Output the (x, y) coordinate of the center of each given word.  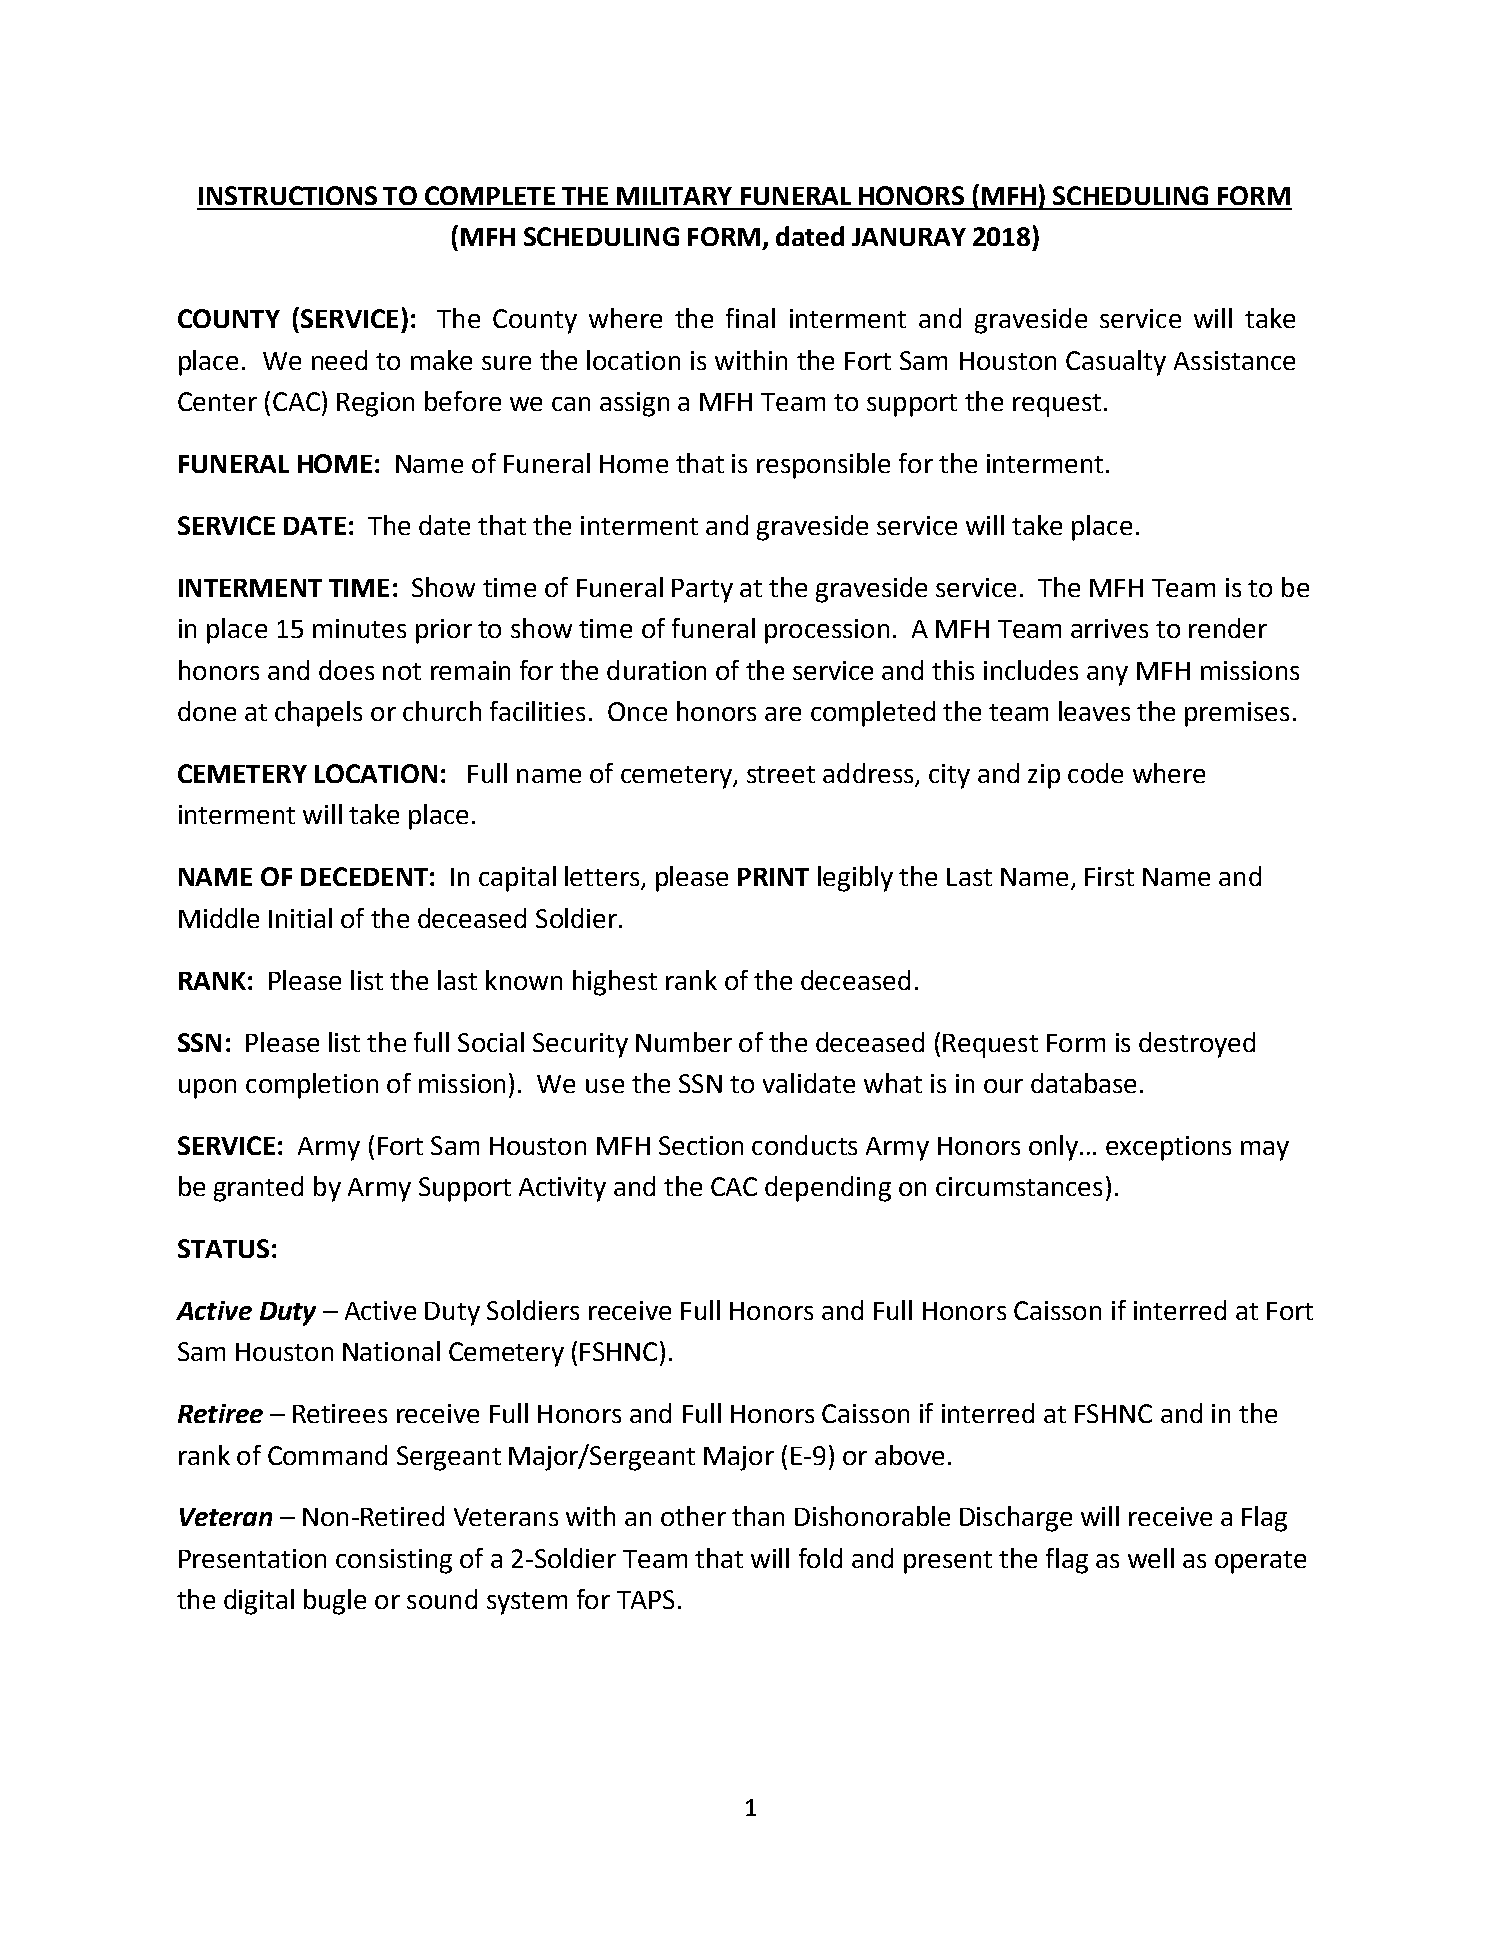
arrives (1109, 628)
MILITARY (674, 196)
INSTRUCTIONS (288, 195)
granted (258, 1189)
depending (828, 1189)
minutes (359, 628)
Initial (300, 918)
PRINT (773, 877)
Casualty (1116, 363)
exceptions (1168, 1148)
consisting (394, 1561)
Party (702, 591)
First (1109, 876)
